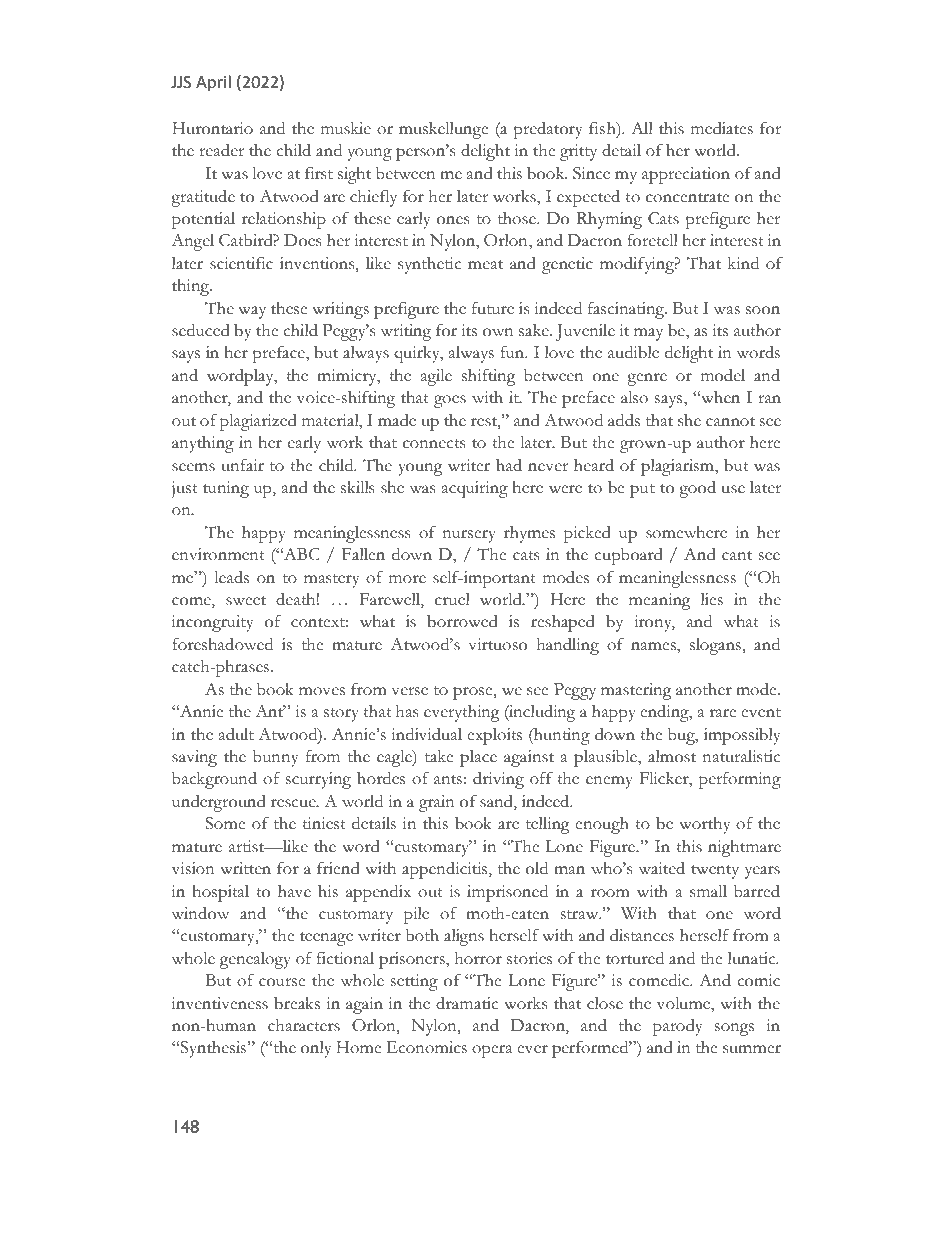 The image size is (952, 1233). I want to click on leads, so click(231, 577).
